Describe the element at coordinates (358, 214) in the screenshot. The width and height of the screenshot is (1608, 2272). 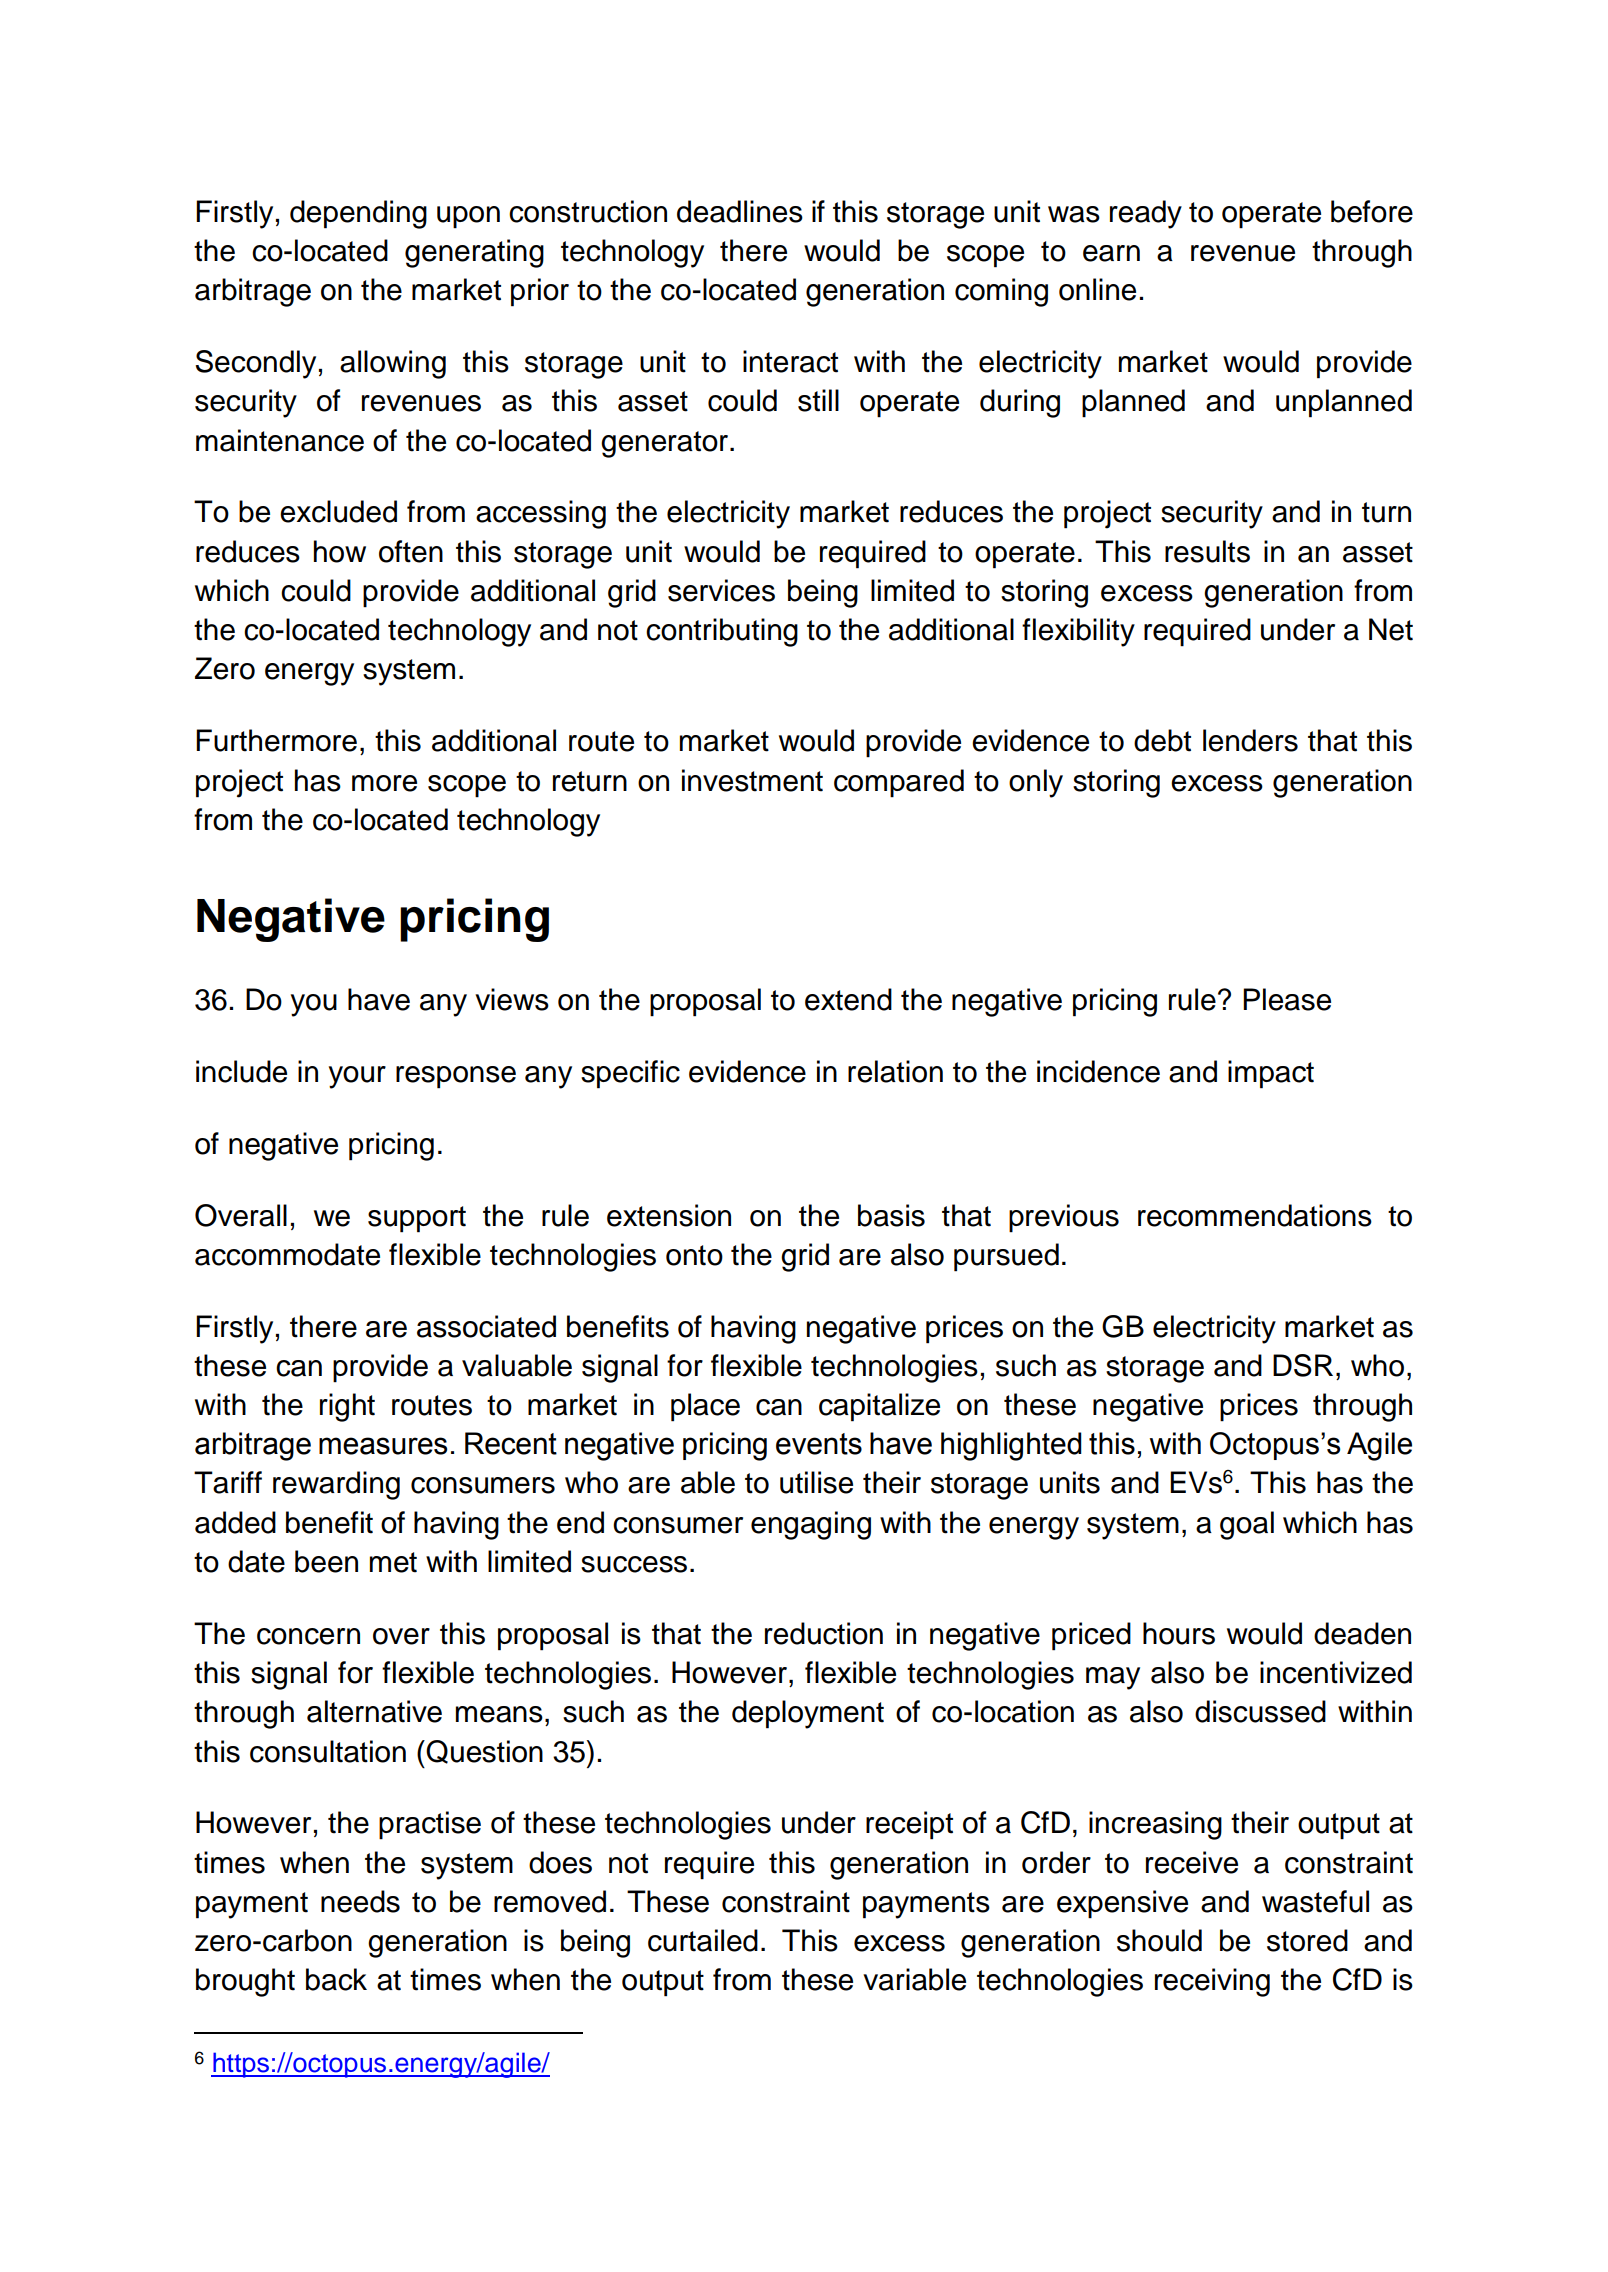
I see `depending` at that location.
